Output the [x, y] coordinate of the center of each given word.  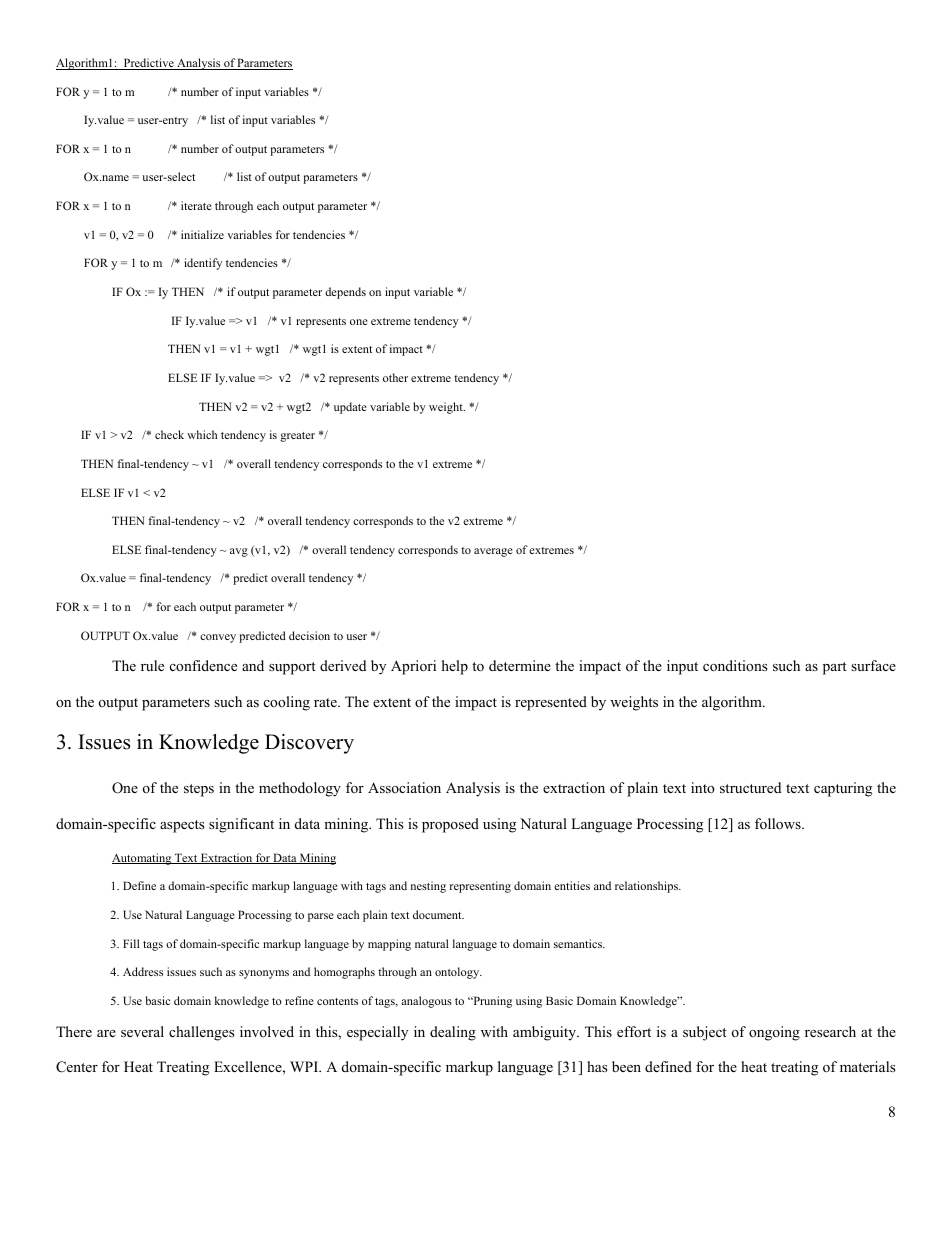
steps [199, 790]
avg [239, 552]
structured [750, 787]
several [142, 1031]
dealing [453, 1033]
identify [203, 264]
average [493, 552]
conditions [735, 665]
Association [404, 787]
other [395, 377]
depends [345, 293]
